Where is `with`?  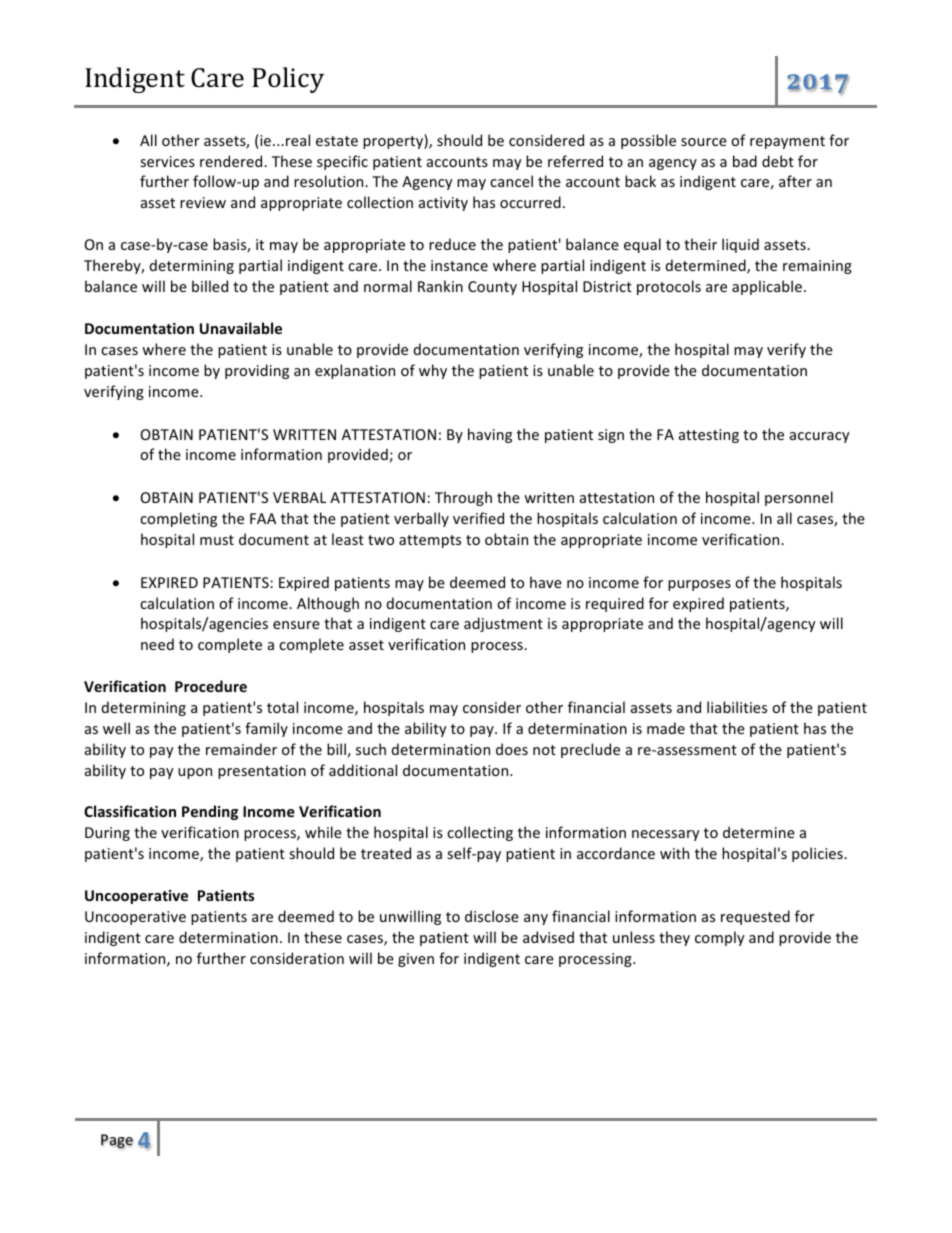
with is located at coordinates (674, 853).
